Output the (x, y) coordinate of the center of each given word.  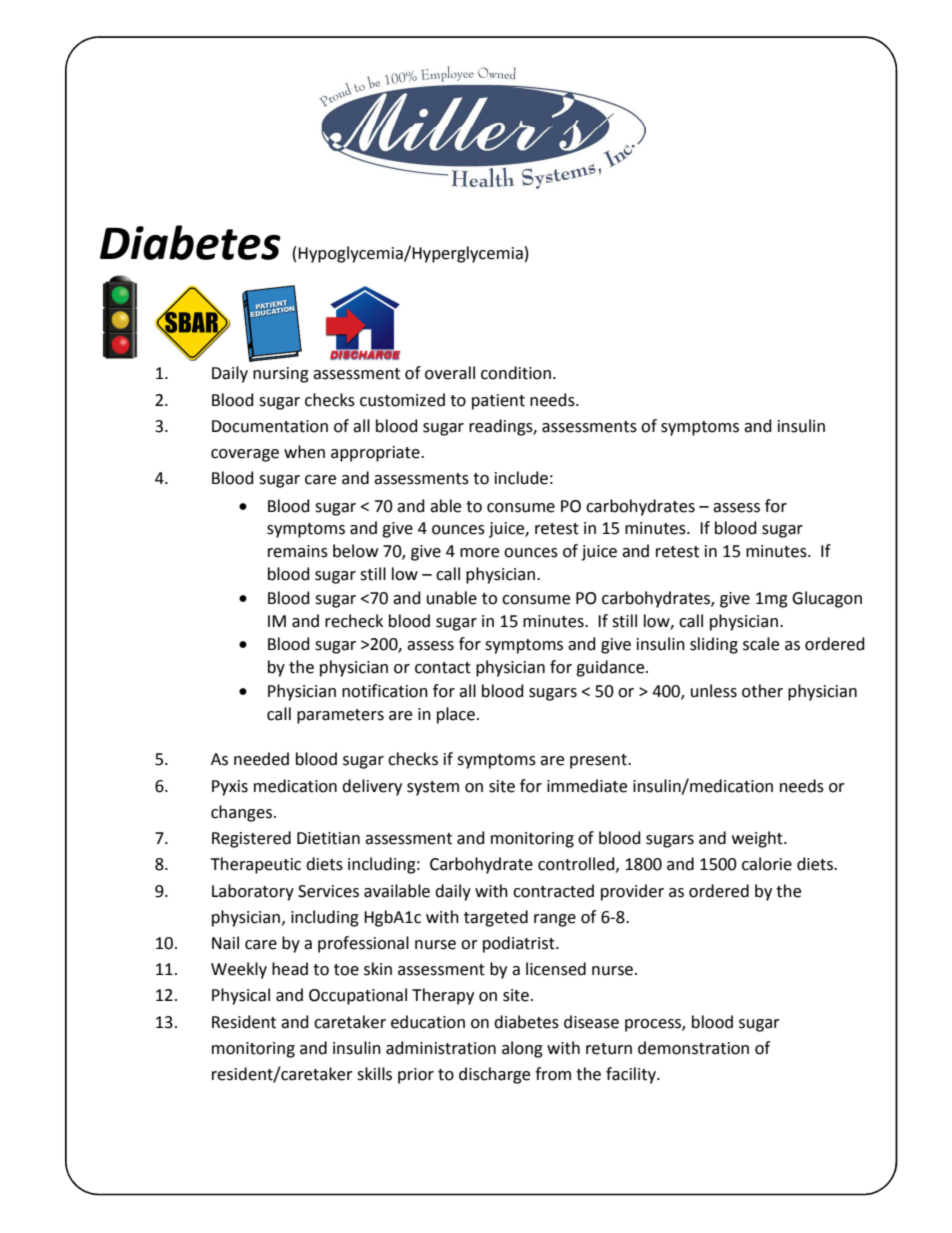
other (762, 691)
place (456, 715)
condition (516, 373)
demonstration (693, 1048)
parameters (340, 716)
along (522, 1049)
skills (374, 1074)
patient (498, 402)
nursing (281, 375)
